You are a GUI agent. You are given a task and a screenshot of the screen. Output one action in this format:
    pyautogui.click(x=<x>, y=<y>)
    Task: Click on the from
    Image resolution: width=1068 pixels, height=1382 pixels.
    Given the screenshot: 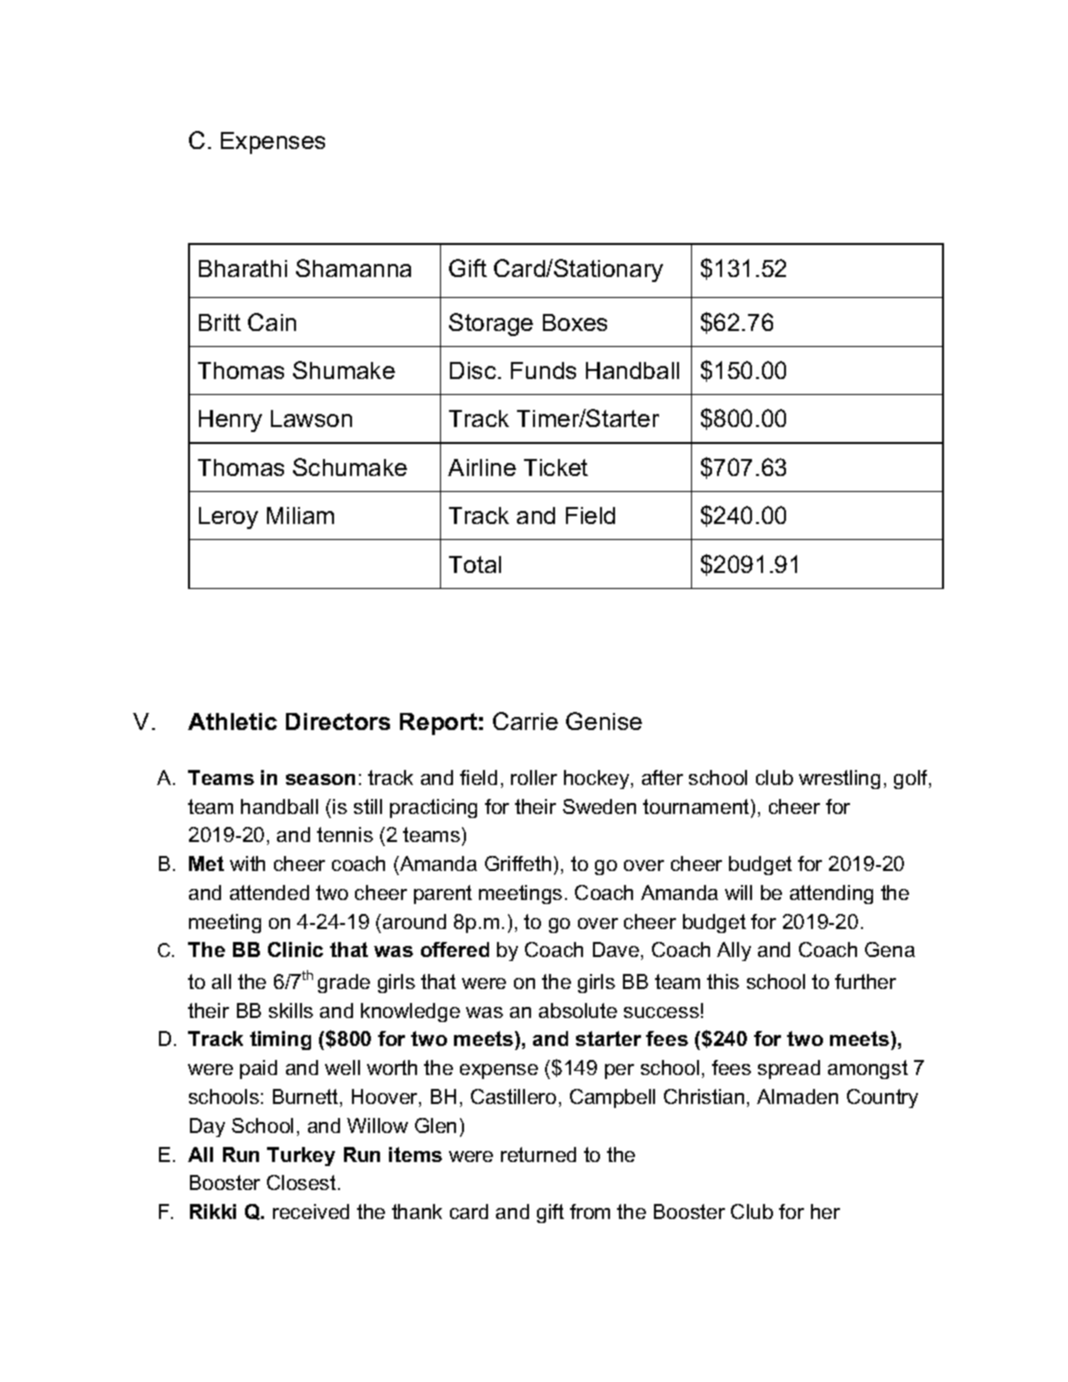 What is the action you would take?
    pyautogui.click(x=590, y=1211)
